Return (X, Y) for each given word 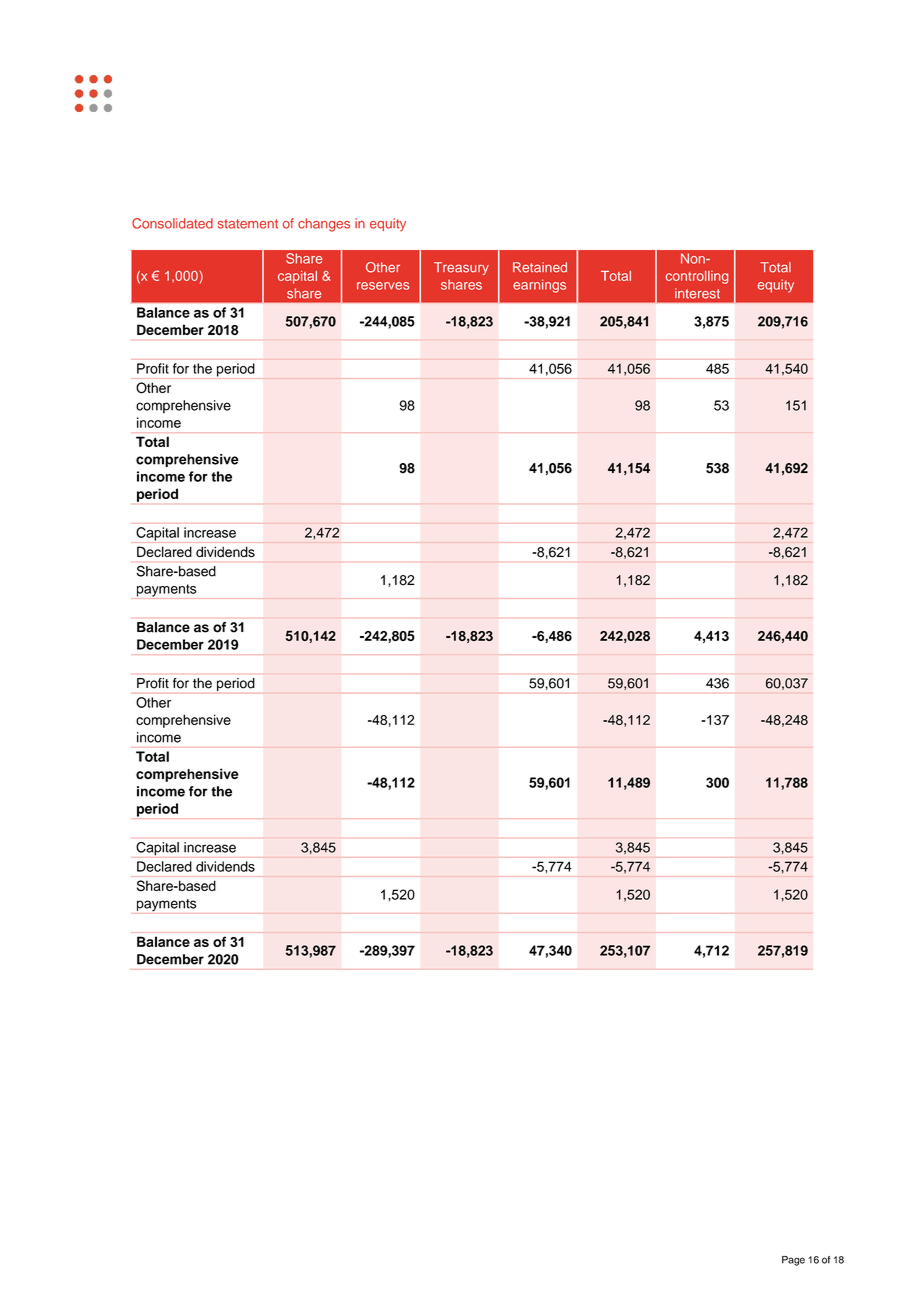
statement (247, 224)
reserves (383, 286)
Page (793, 1261)
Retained (540, 267)
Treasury (461, 268)
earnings (539, 286)
